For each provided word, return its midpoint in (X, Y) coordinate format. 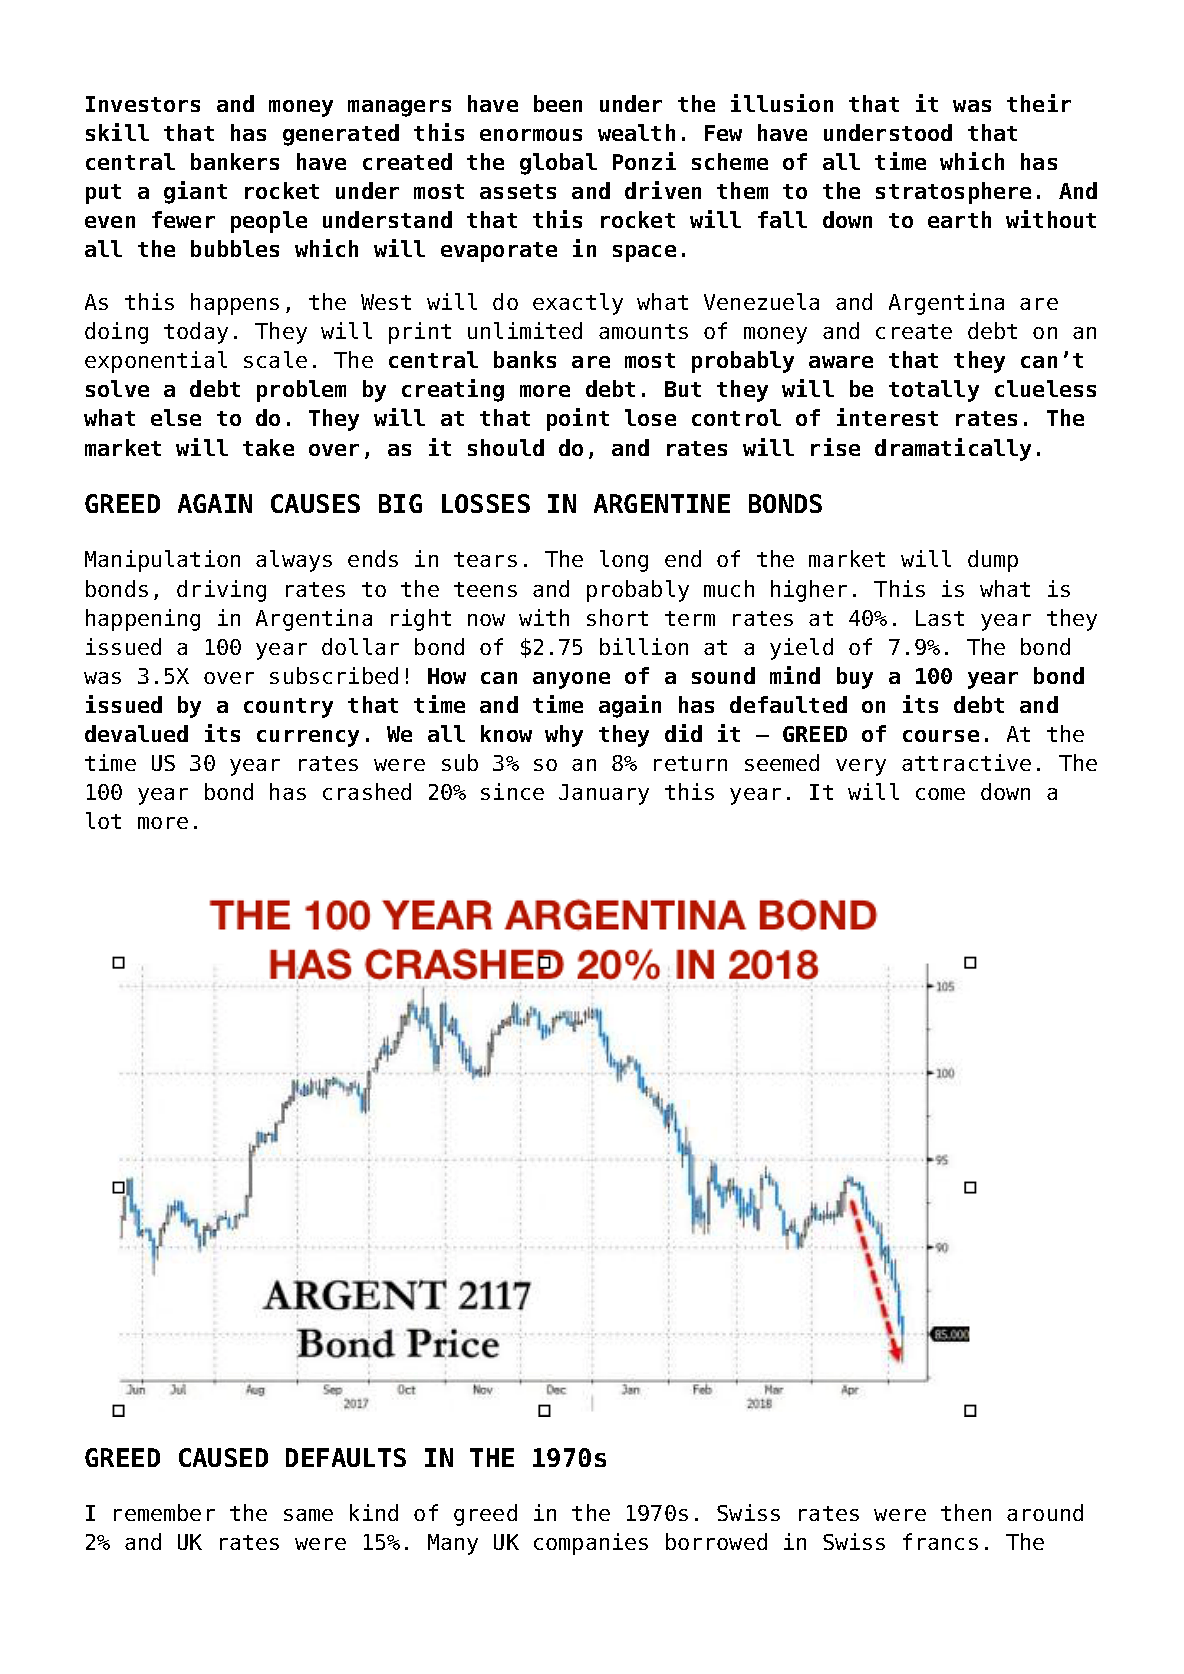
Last (940, 618)
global (558, 164)
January (604, 794)
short (617, 617)
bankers (235, 161)
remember (164, 1512)
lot (103, 820)
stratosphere (953, 193)
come (940, 794)
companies (591, 1544)
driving (221, 591)
